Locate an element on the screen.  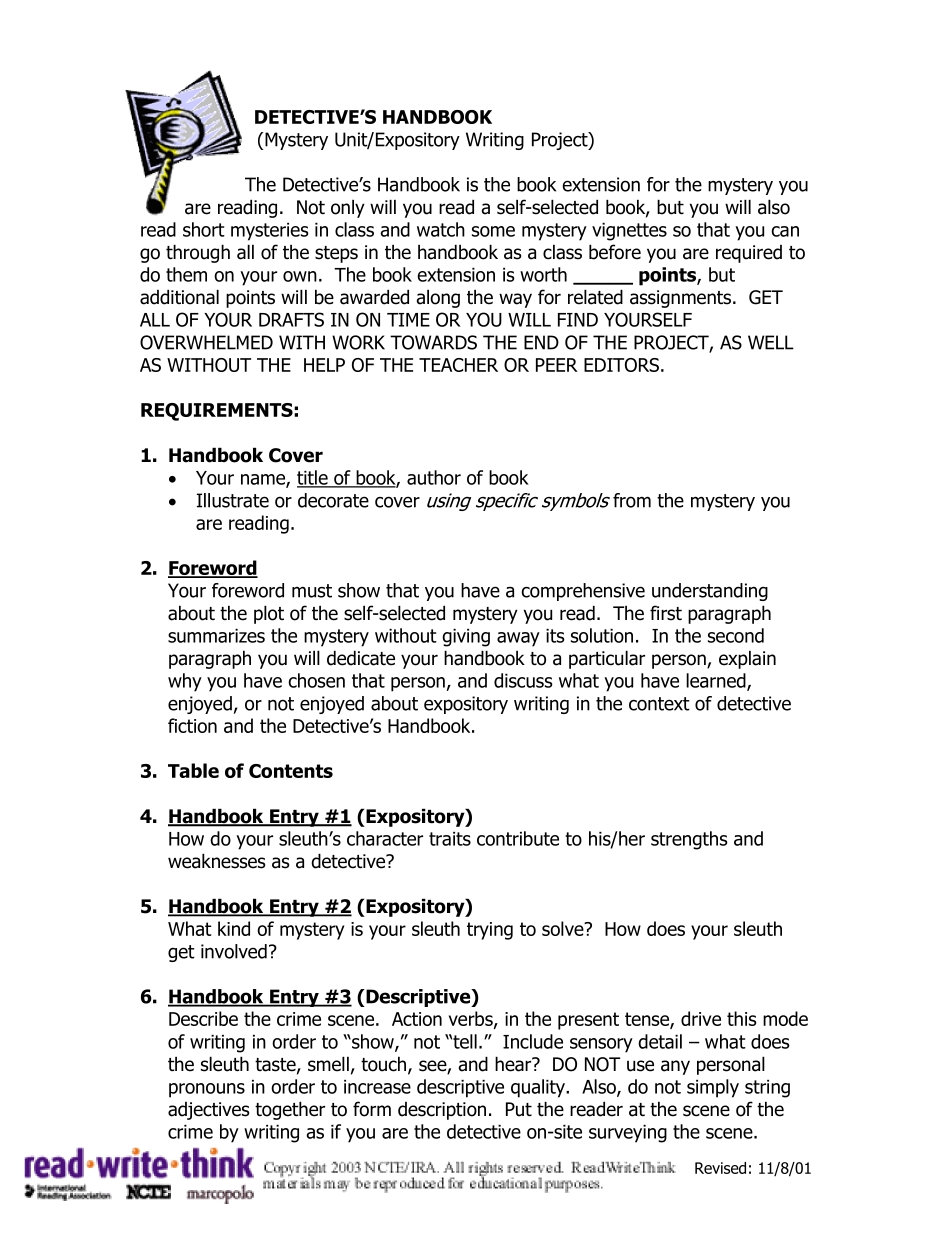
mysteries is located at coordinates (270, 232).
